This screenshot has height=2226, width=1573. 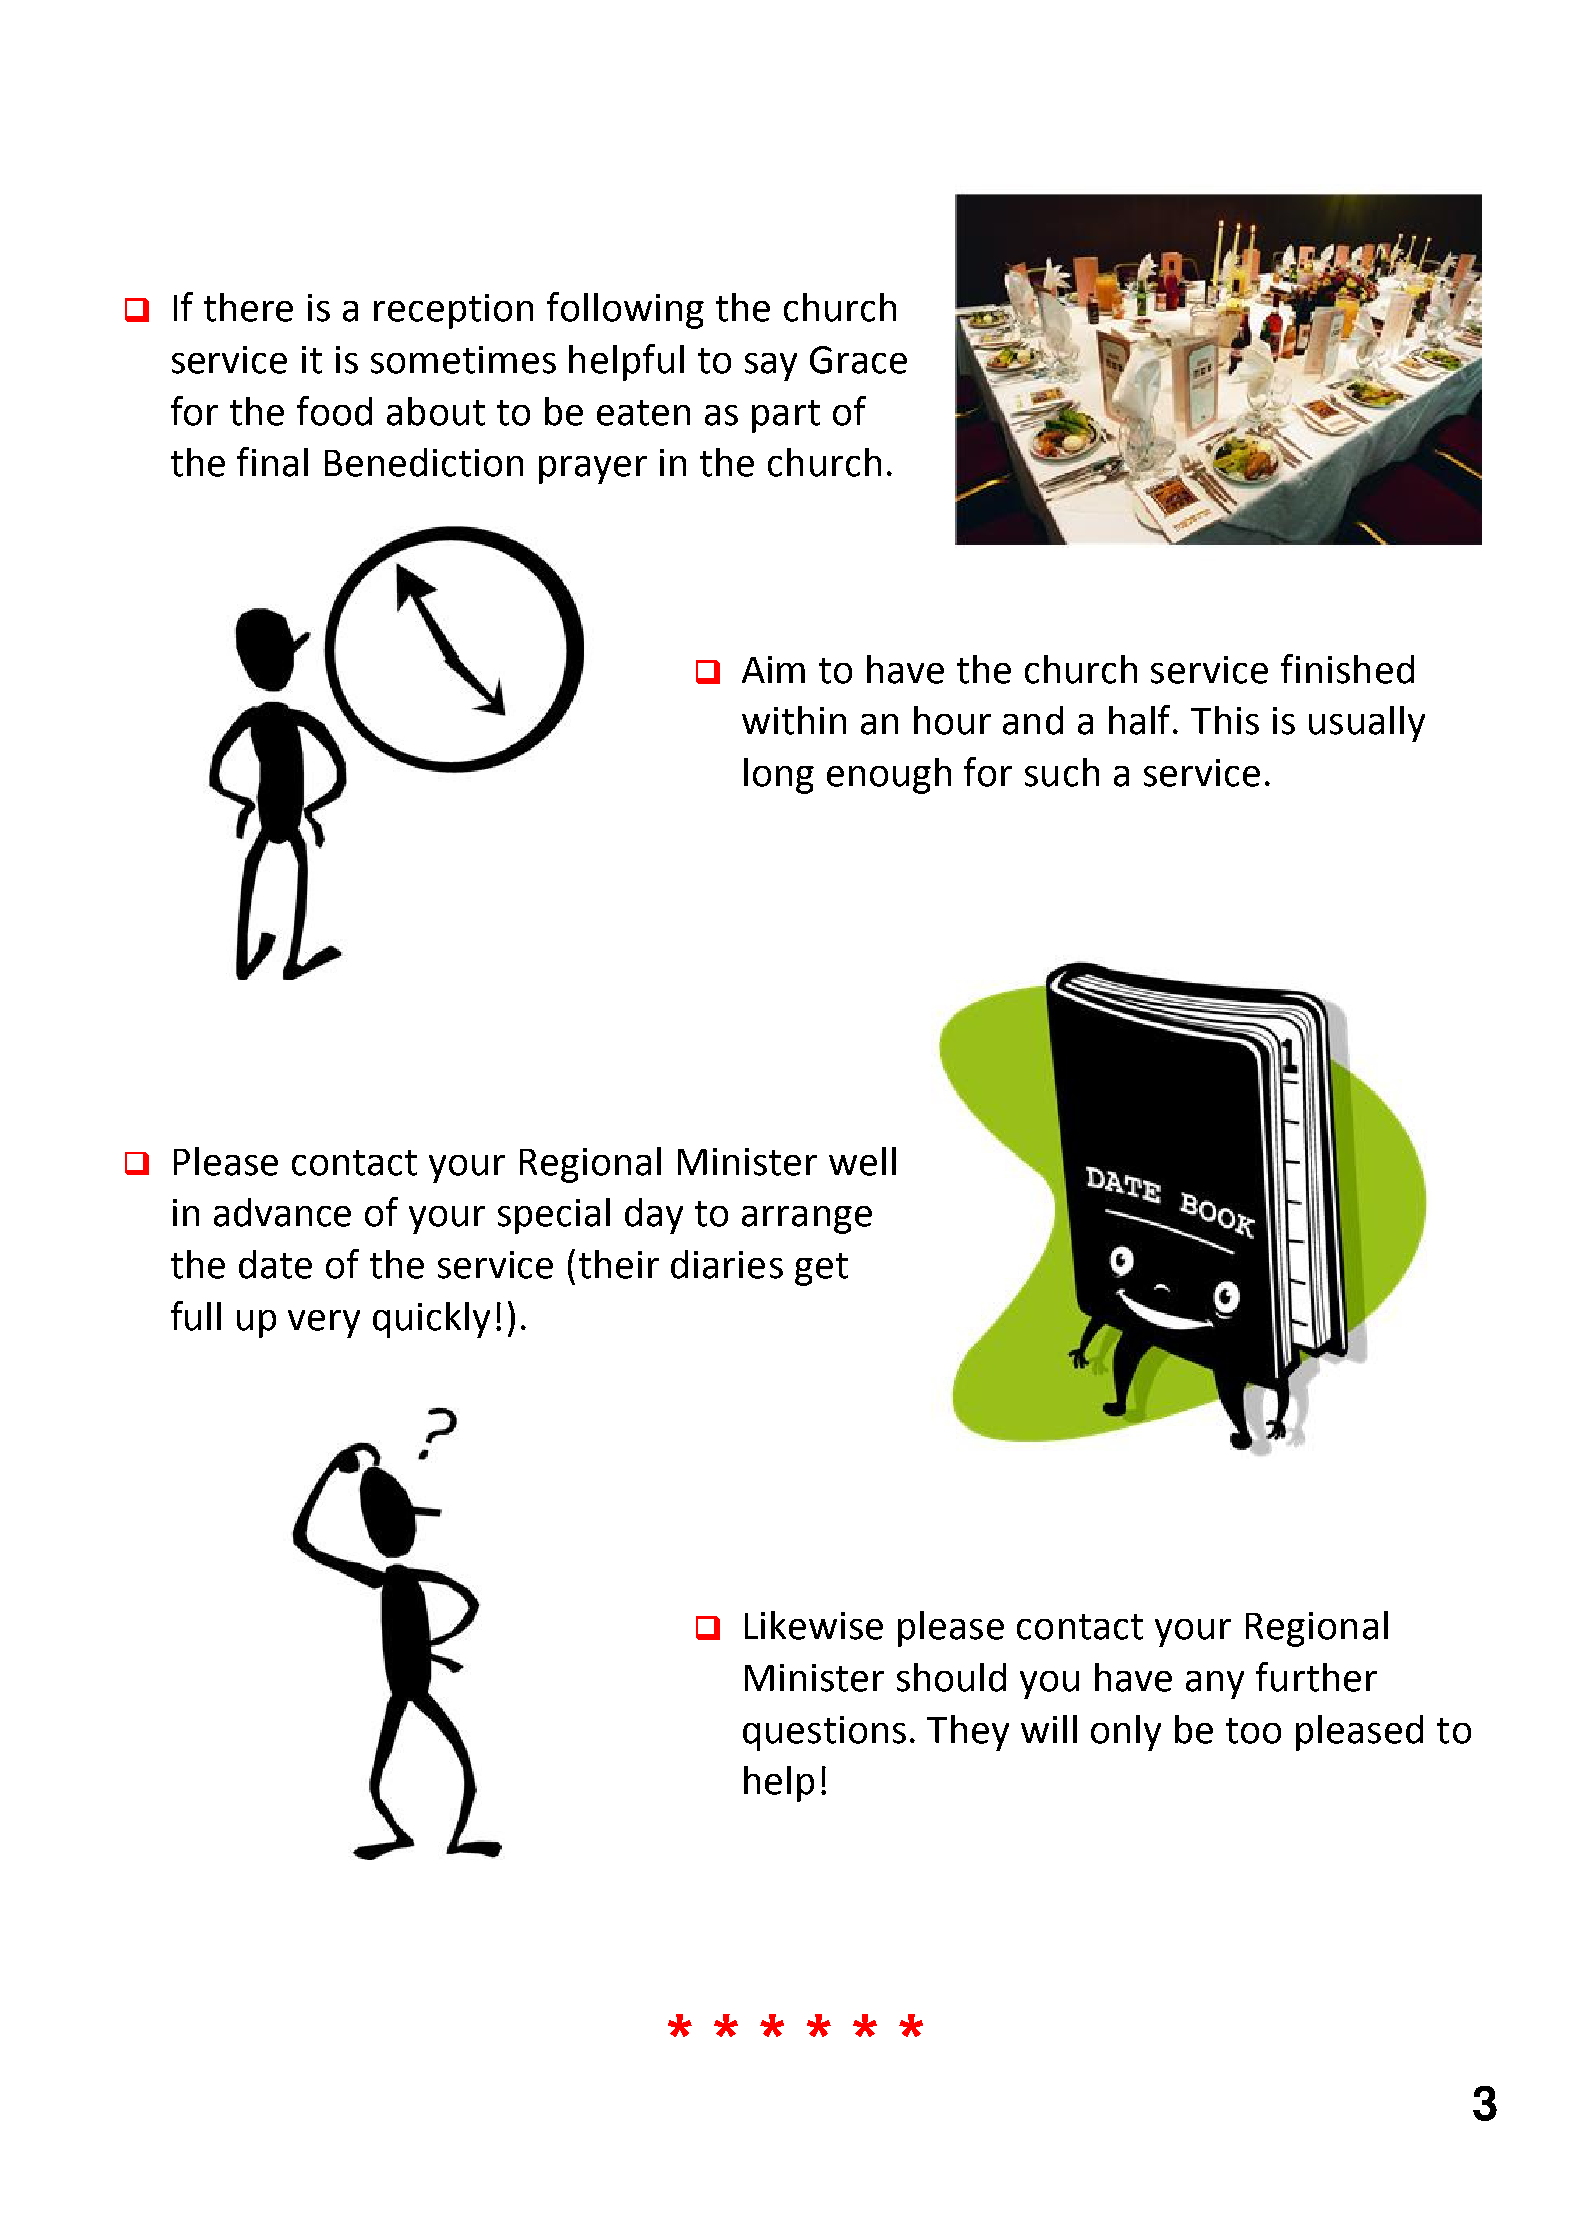 I want to click on Likewise, so click(x=814, y=1625).
